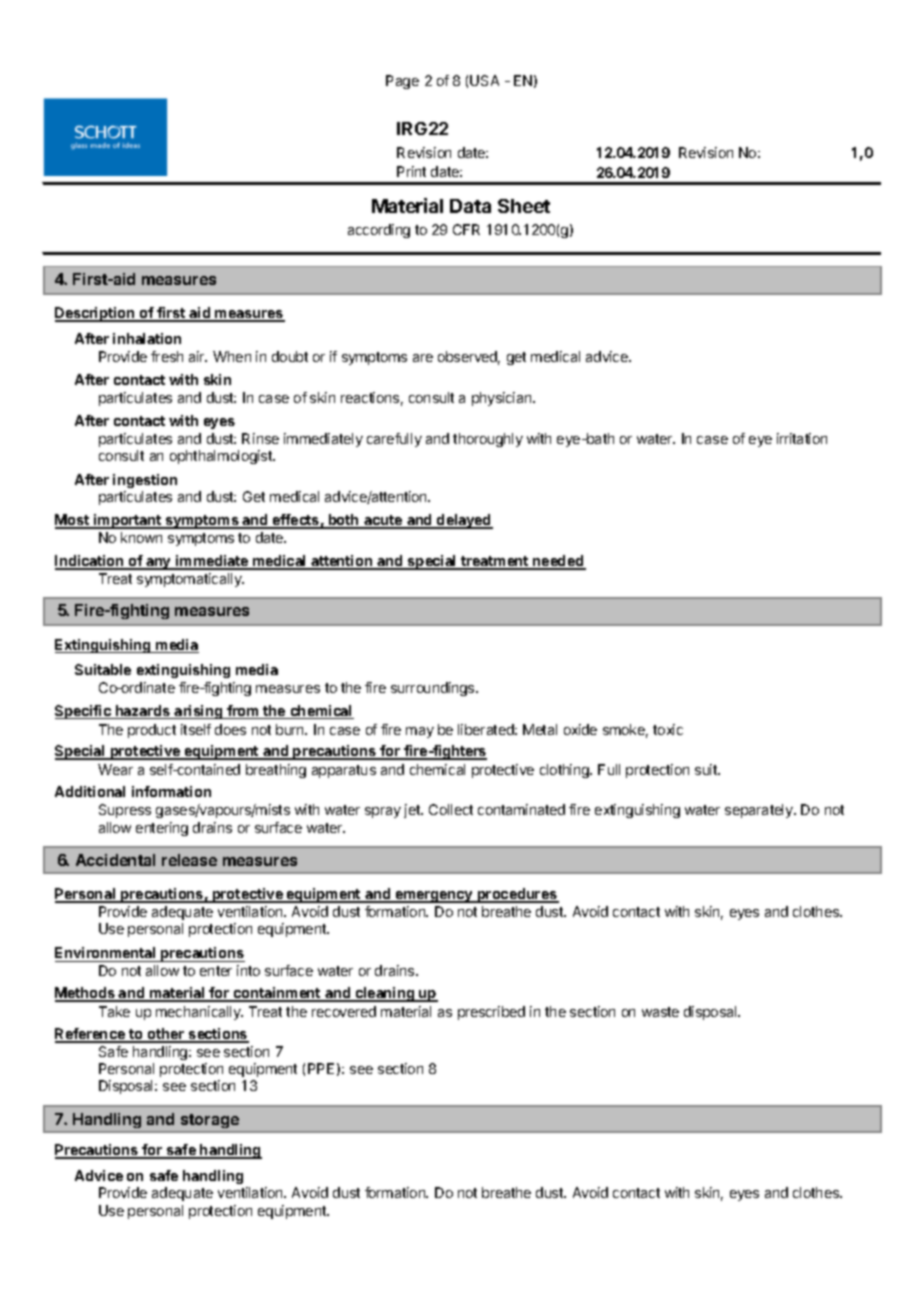  What do you see at coordinates (524, 206) in the page?
I see `Sheet` at bounding box center [524, 206].
